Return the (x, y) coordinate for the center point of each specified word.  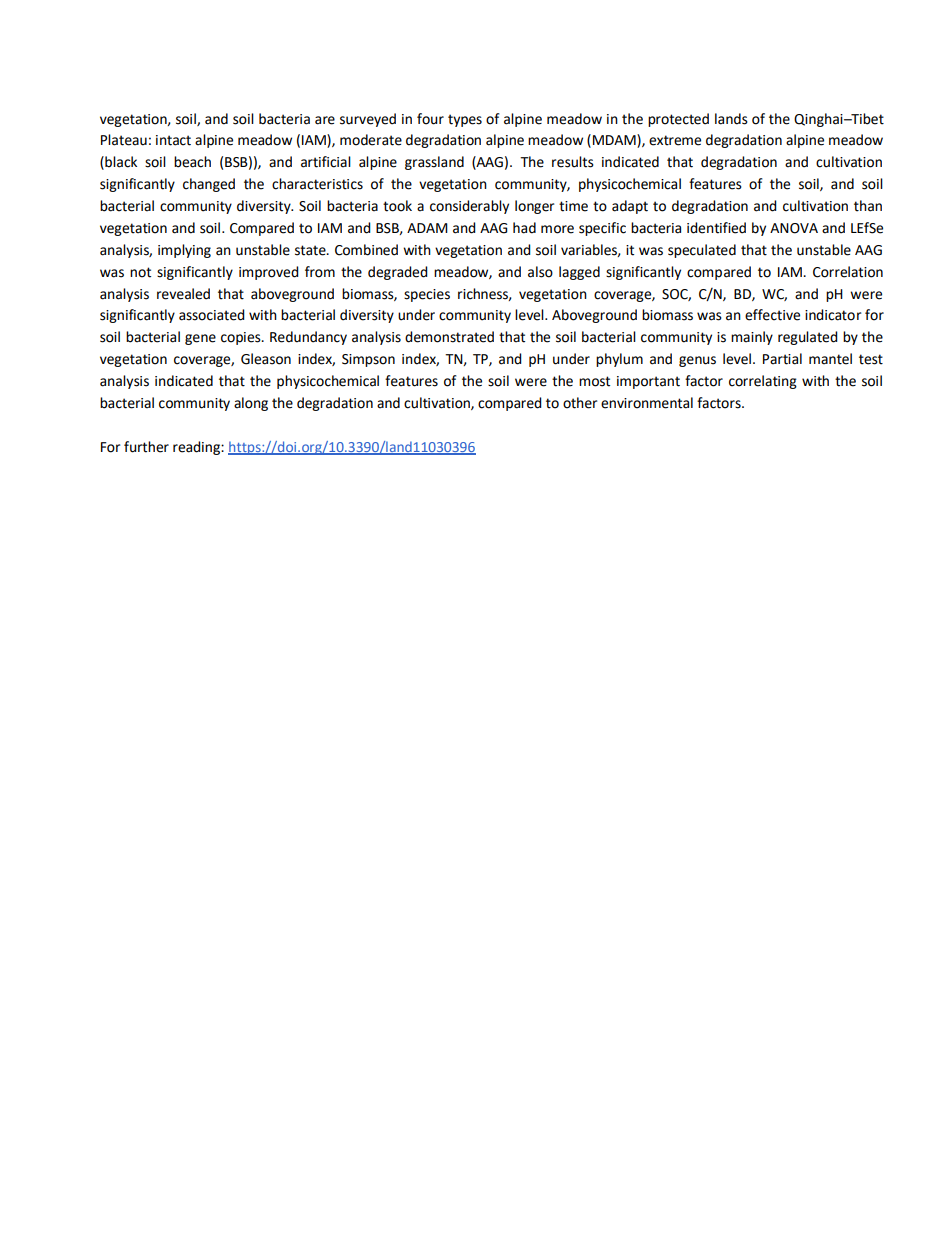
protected (678, 120)
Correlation (848, 272)
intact (173, 140)
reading (197, 448)
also (540, 272)
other (580, 403)
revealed (183, 294)
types (465, 120)
